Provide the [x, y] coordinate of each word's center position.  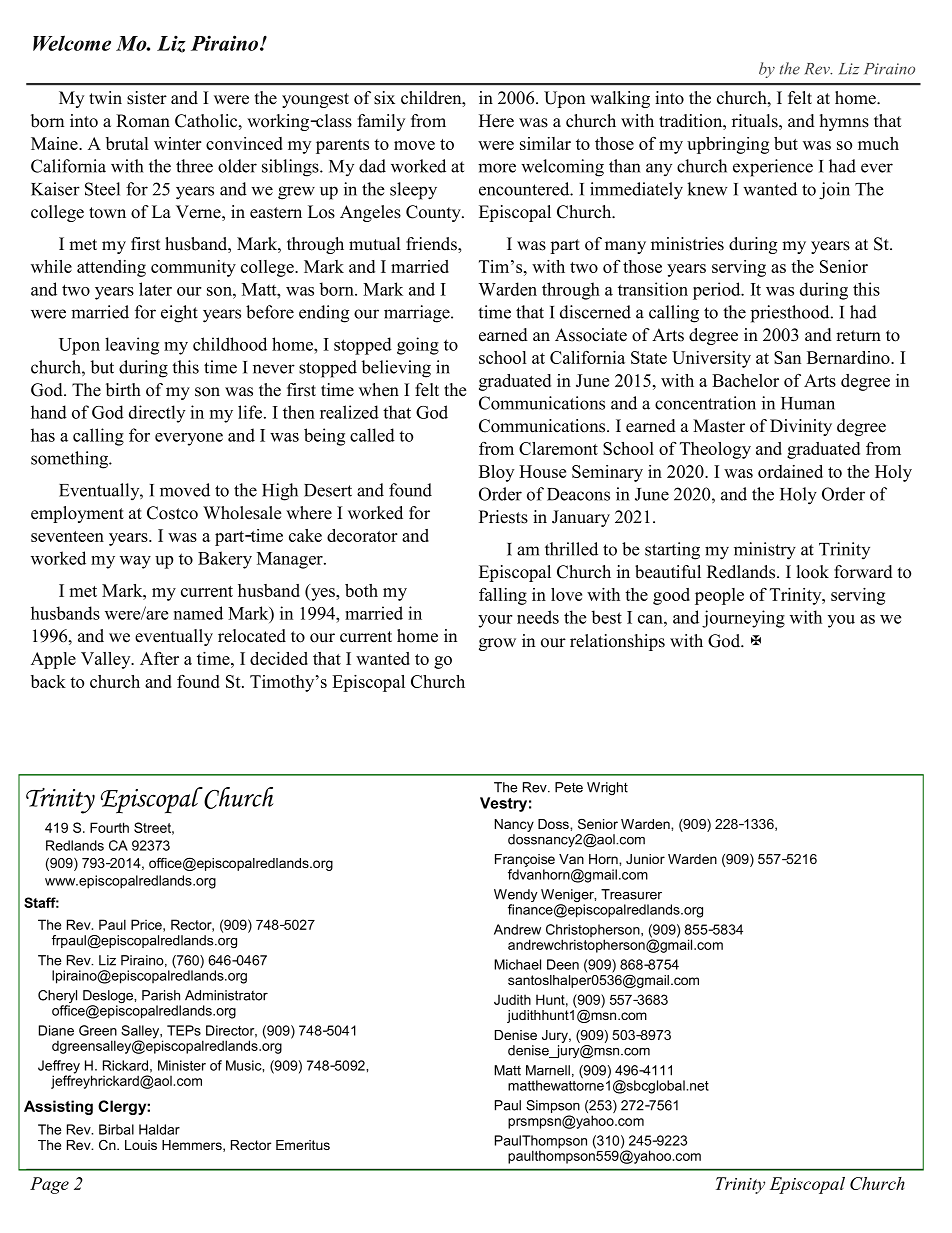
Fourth [109, 827]
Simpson [553, 1108]
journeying [743, 619]
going [418, 346]
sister [147, 98]
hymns [844, 122]
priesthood [791, 314]
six [384, 98]
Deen [563, 964]
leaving [132, 346]
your [495, 621]
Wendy [515, 897]
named [198, 613]
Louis [141, 1145]
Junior [645, 859]
